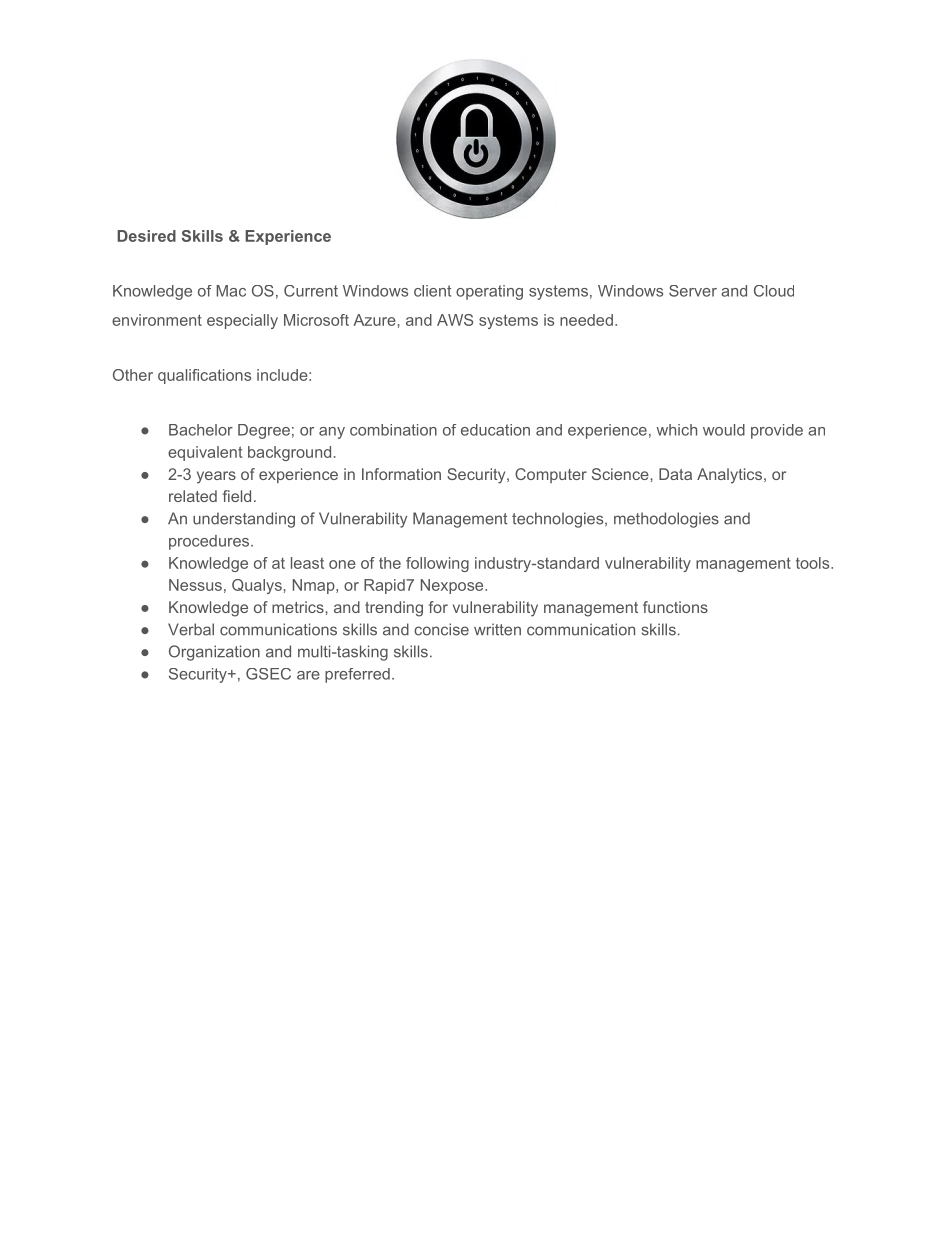 The image size is (952, 1233). I want to click on Server, so click(693, 291).
